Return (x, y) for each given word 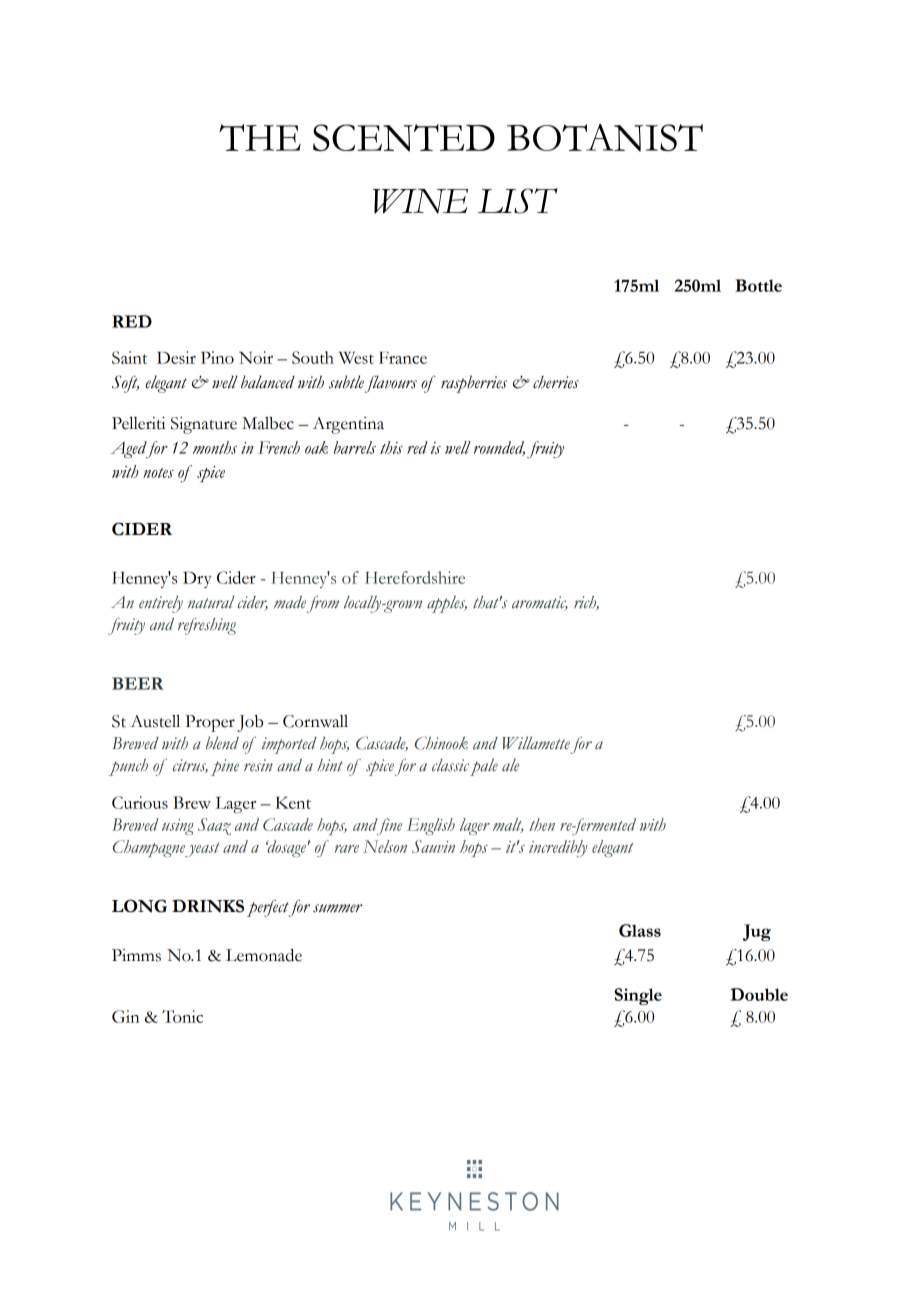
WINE (420, 201)
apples (447, 604)
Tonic (182, 1016)
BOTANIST (605, 138)
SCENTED (404, 138)
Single (638, 996)
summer (338, 908)
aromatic (540, 603)
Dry (197, 580)
